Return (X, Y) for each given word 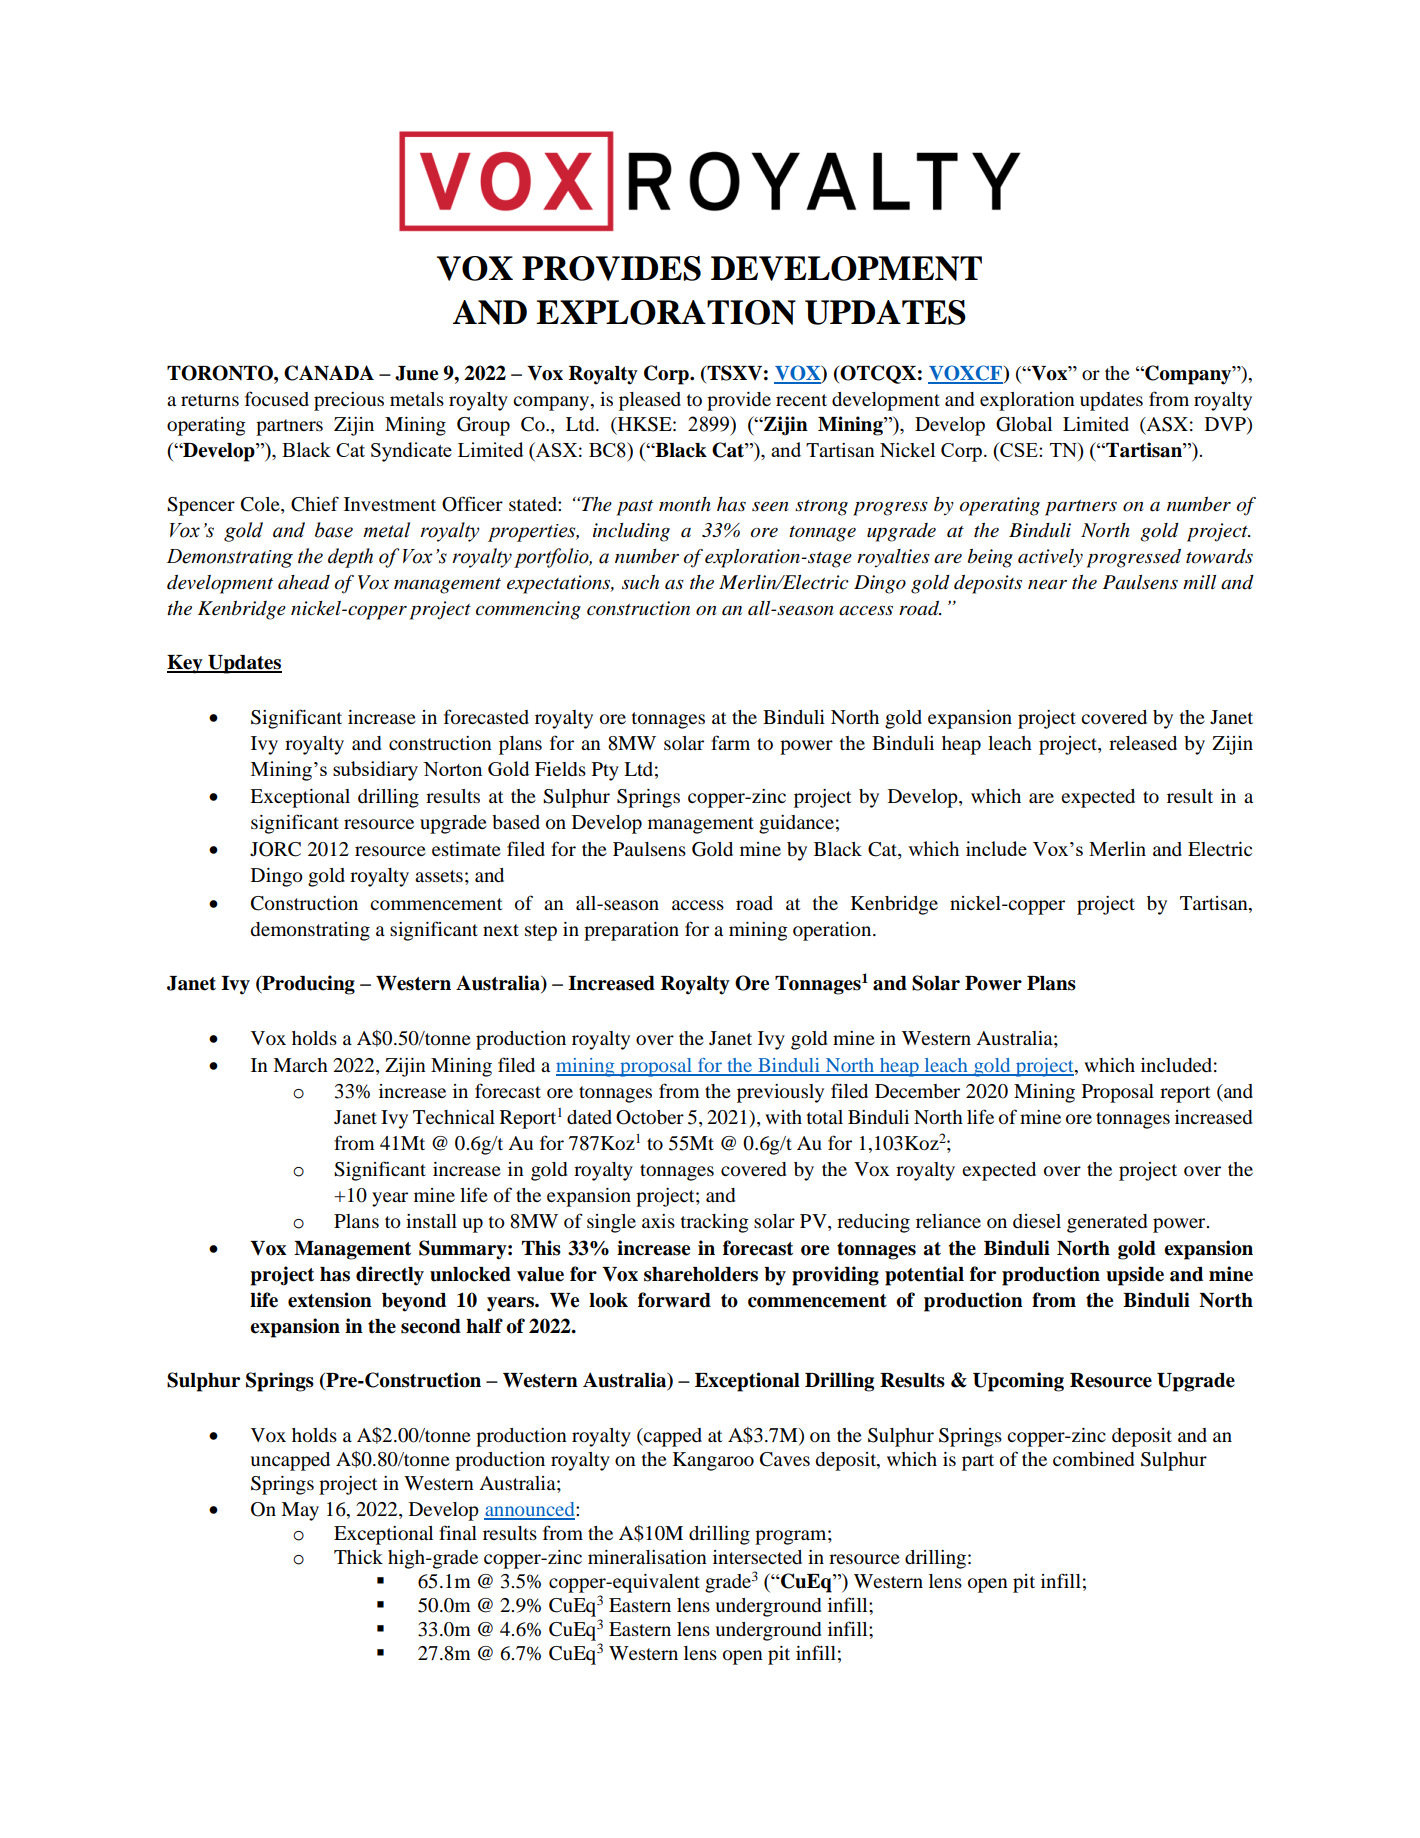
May (300, 1511)
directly (390, 1276)
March (300, 1065)
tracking (715, 1223)
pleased (650, 401)
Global (1024, 424)
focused (277, 398)
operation (833, 931)
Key (186, 664)
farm (730, 742)
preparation (631, 931)
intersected (757, 1557)
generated (1107, 1223)
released (1143, 743)
